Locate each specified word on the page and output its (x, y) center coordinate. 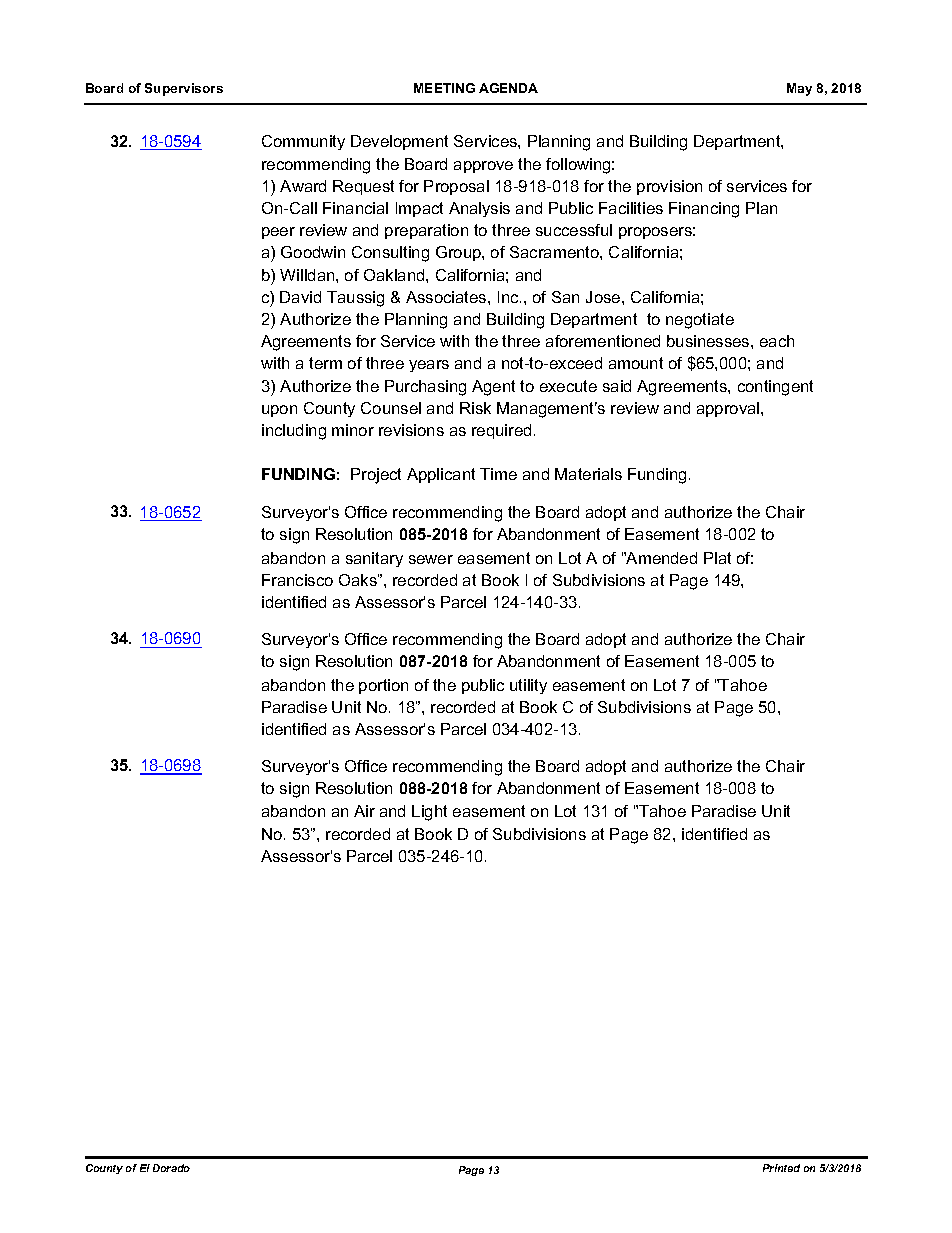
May (799, 89)
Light (429, 813)
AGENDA (508, 88)
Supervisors (184, 89)
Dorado (171, 1168)
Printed (781, 1168)
